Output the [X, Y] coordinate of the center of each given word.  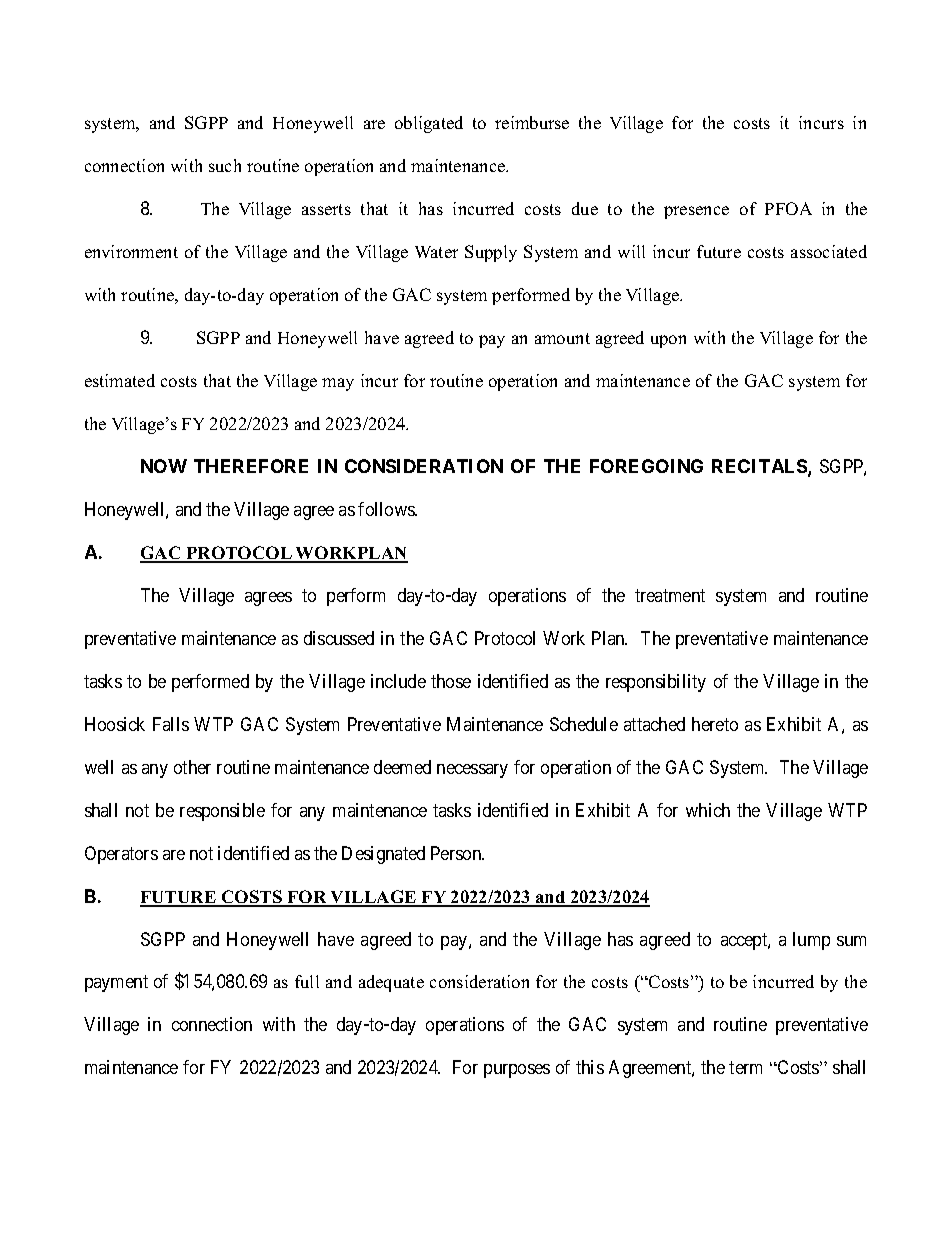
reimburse [532, 122]
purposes [517, 1071]
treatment [670, 595]
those [451, 681]
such [225, 165]
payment [116, 984]
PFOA [788, 208]
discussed [339, 638]
